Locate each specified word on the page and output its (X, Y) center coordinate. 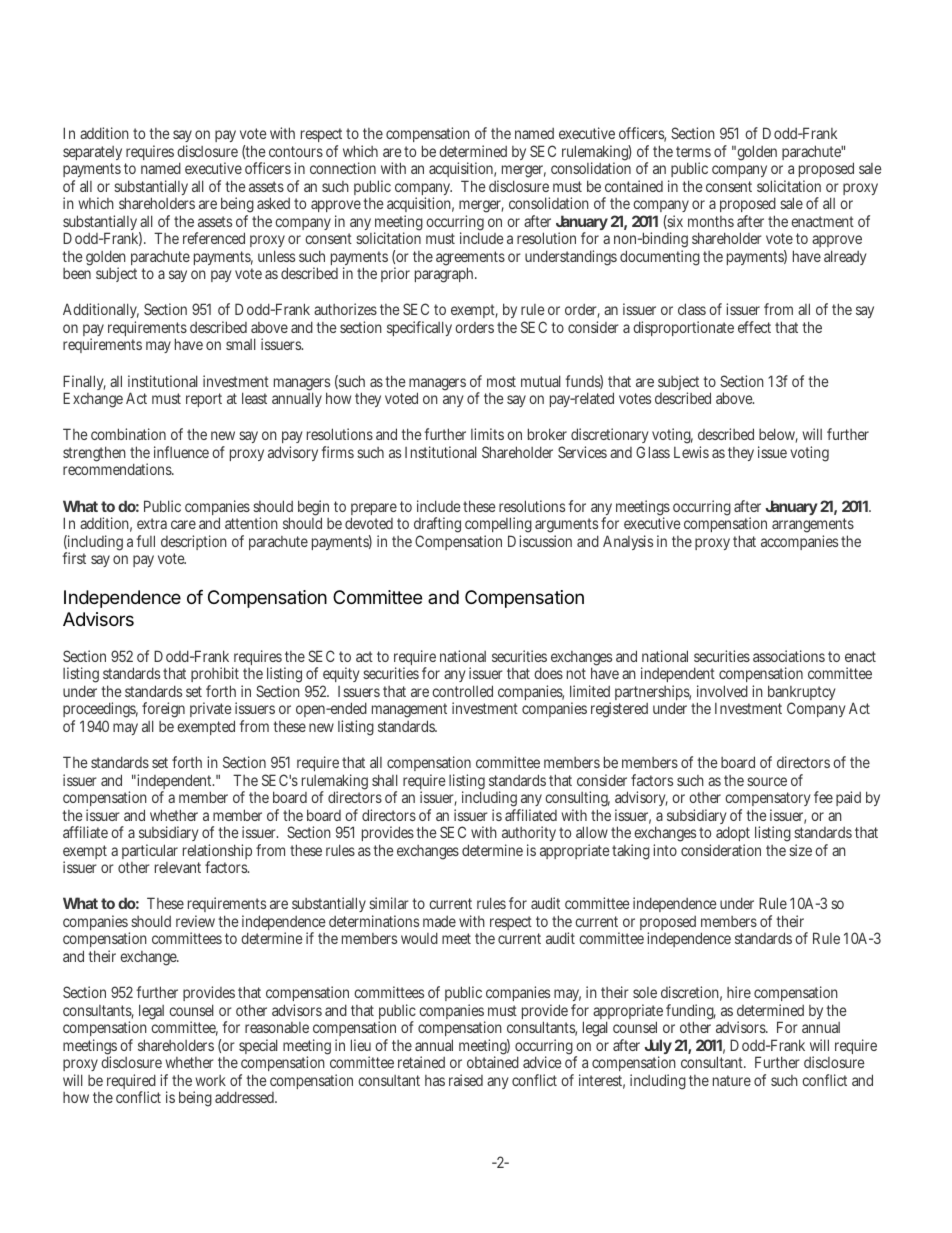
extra (152, 523)
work (210, 1080)
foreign (163, 711)
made (439, 921)
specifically (419, 328)
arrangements (813, 527)
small (241, 344)
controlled (462, 691)
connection (343, 168)
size (800, 850)
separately (92, 153)
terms (693, 151)
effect (754, 327)
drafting (437, 526)
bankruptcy (801, 694)
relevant (178, 867)
